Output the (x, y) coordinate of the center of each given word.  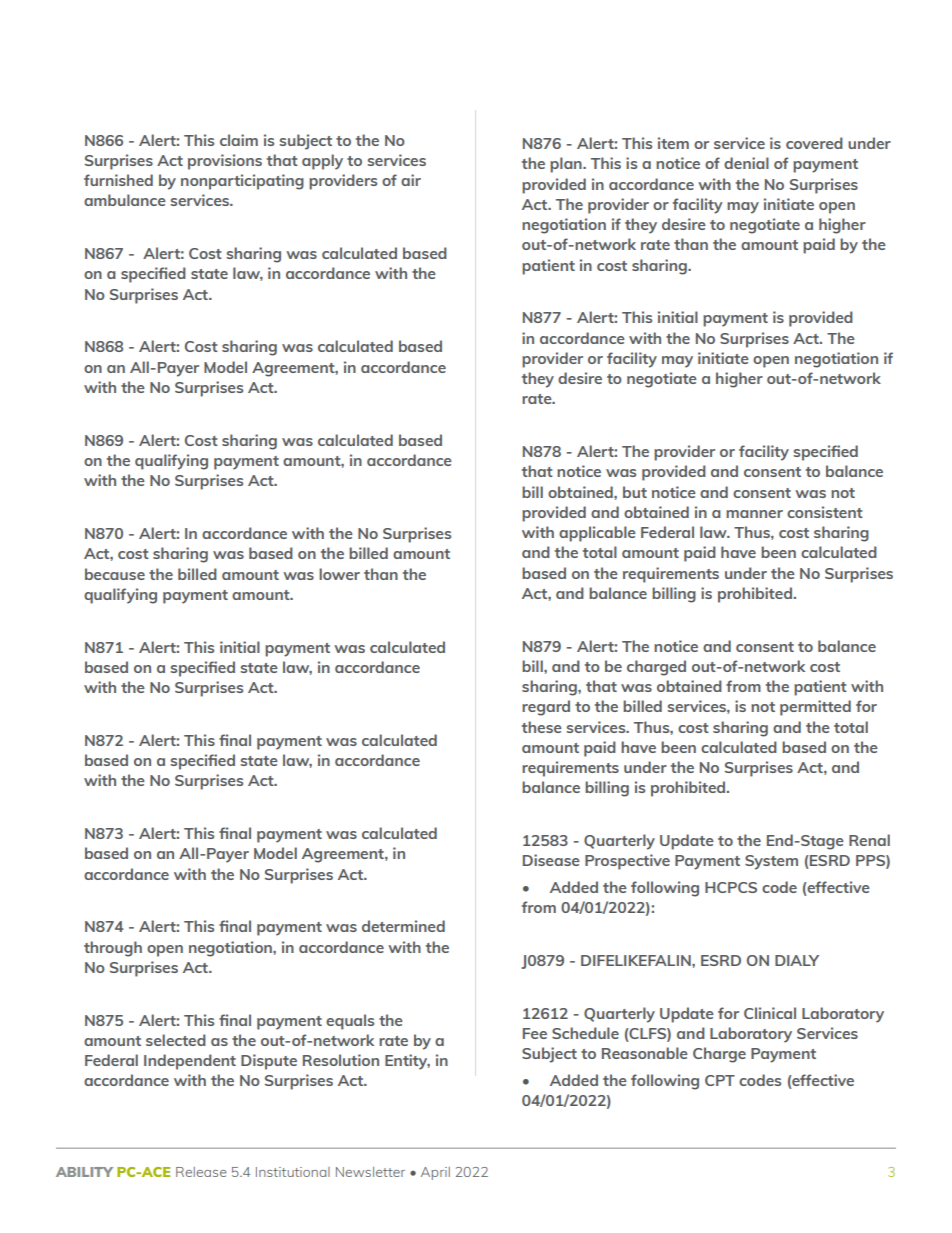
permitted (815, 708)
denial (746, 163)
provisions (225, 162)
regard (546, 708)
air (411, 180)
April (435, 1173)
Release (201, 1172)
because (115, 574)
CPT (720, 1080)
